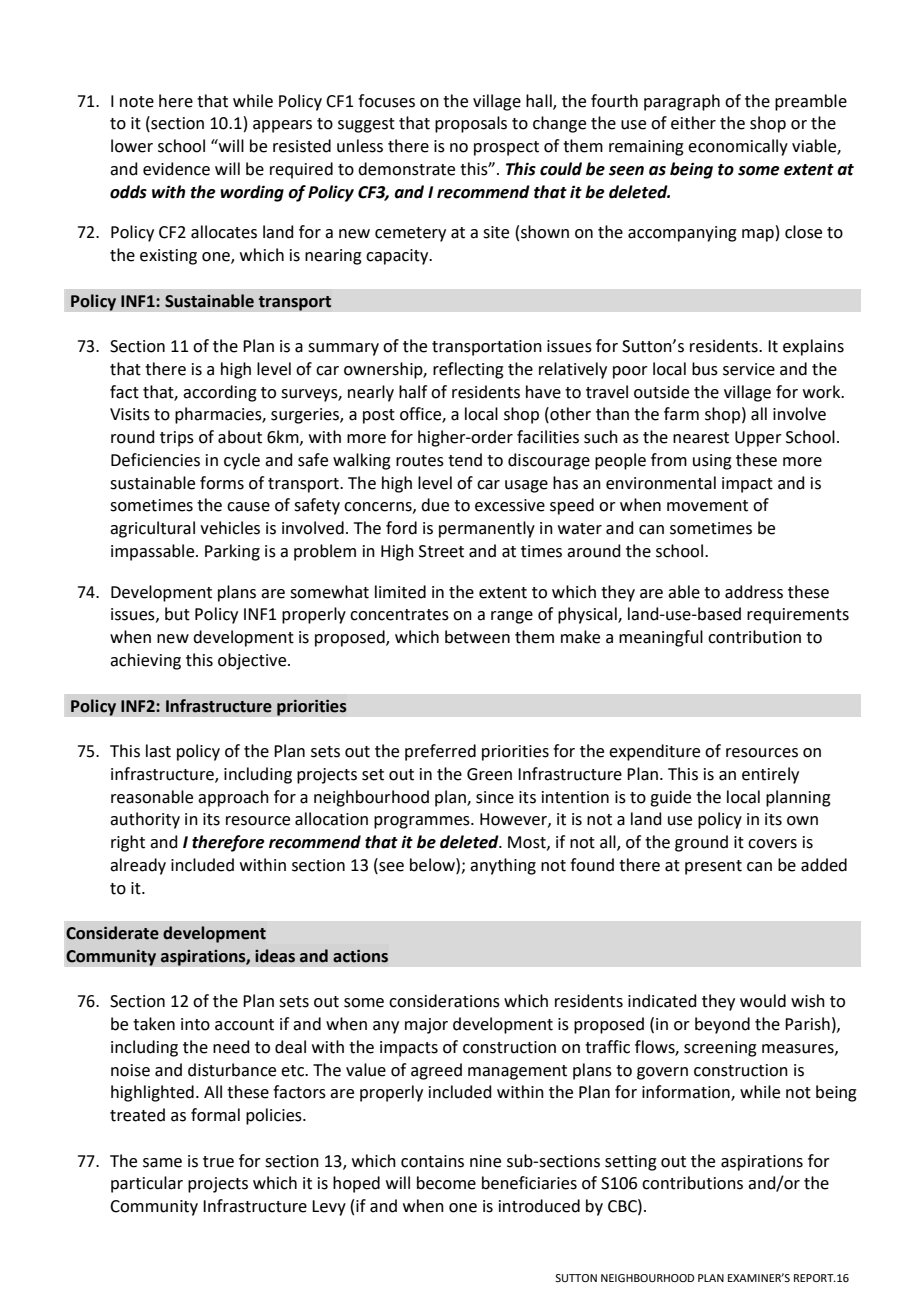  Describe the element at coordinates (441, 551) in the screenshot. I see `Street` at that location.
